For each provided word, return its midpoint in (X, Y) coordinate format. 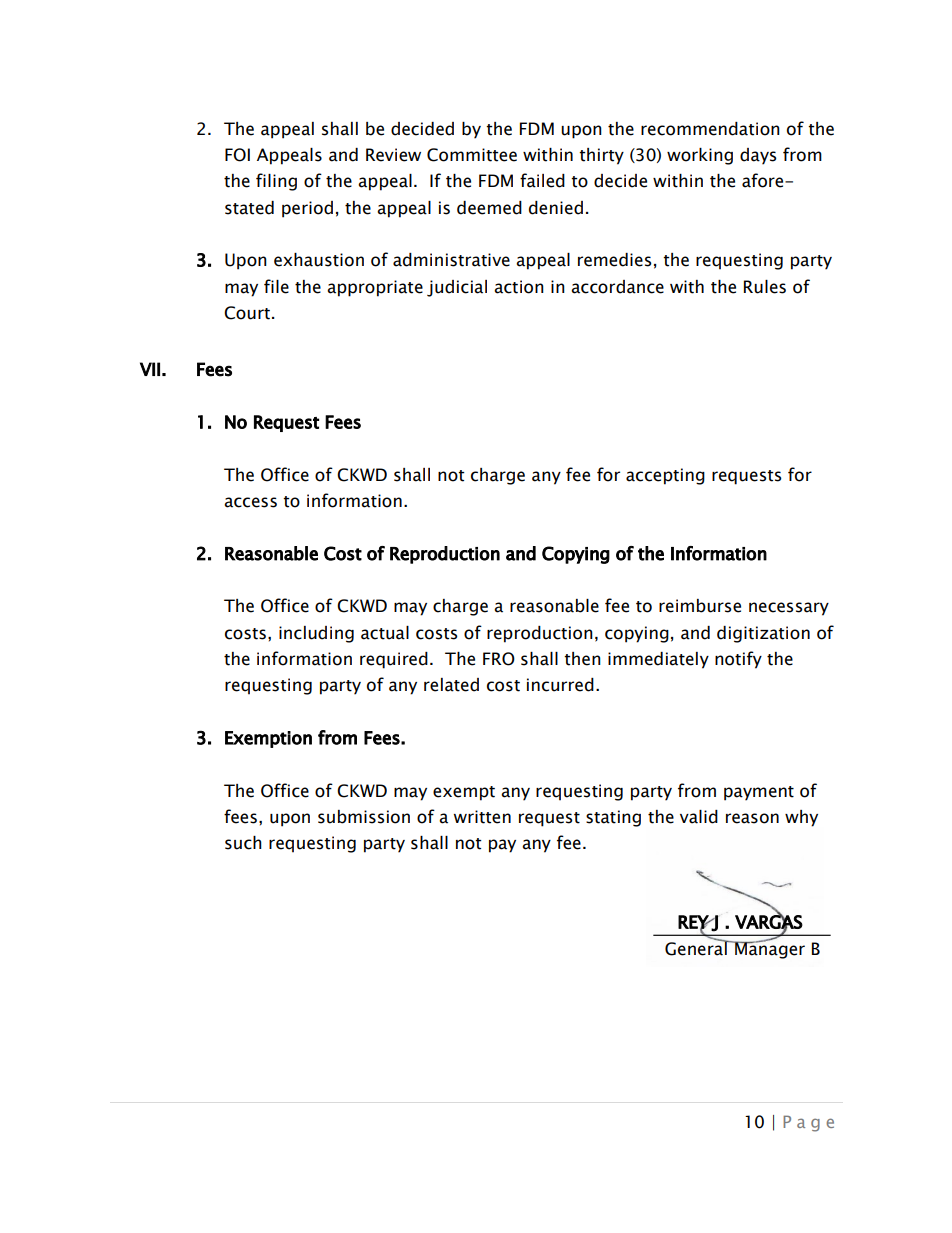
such (243, 843)
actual (385, 633)
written (482, 817)
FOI (237, 155)
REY (694, 923)
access (250, 502)
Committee (472, 155)
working (700, 156)
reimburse (700, 606)
